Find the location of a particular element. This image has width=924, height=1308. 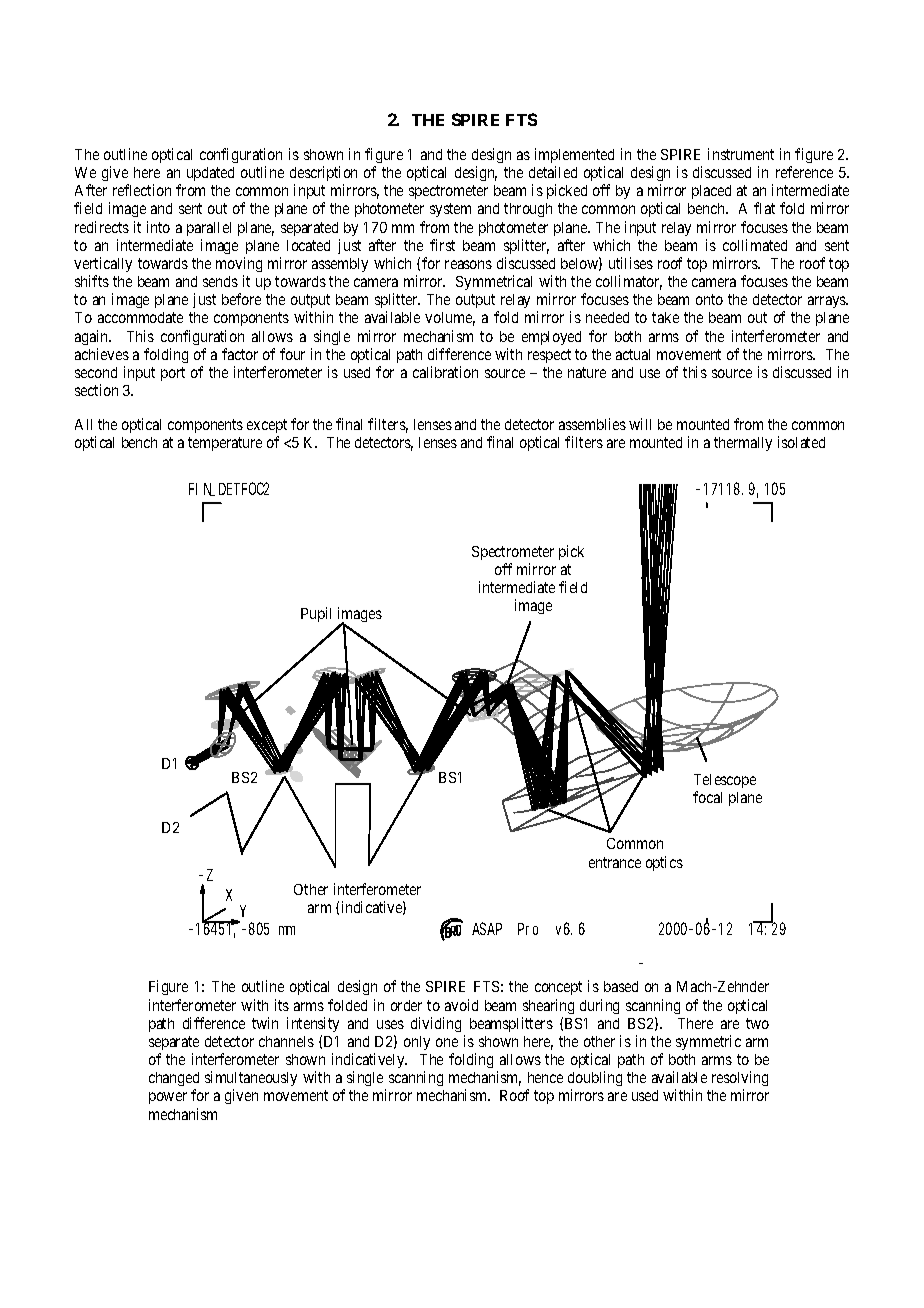

placed is located at coordinates (711, 192).
